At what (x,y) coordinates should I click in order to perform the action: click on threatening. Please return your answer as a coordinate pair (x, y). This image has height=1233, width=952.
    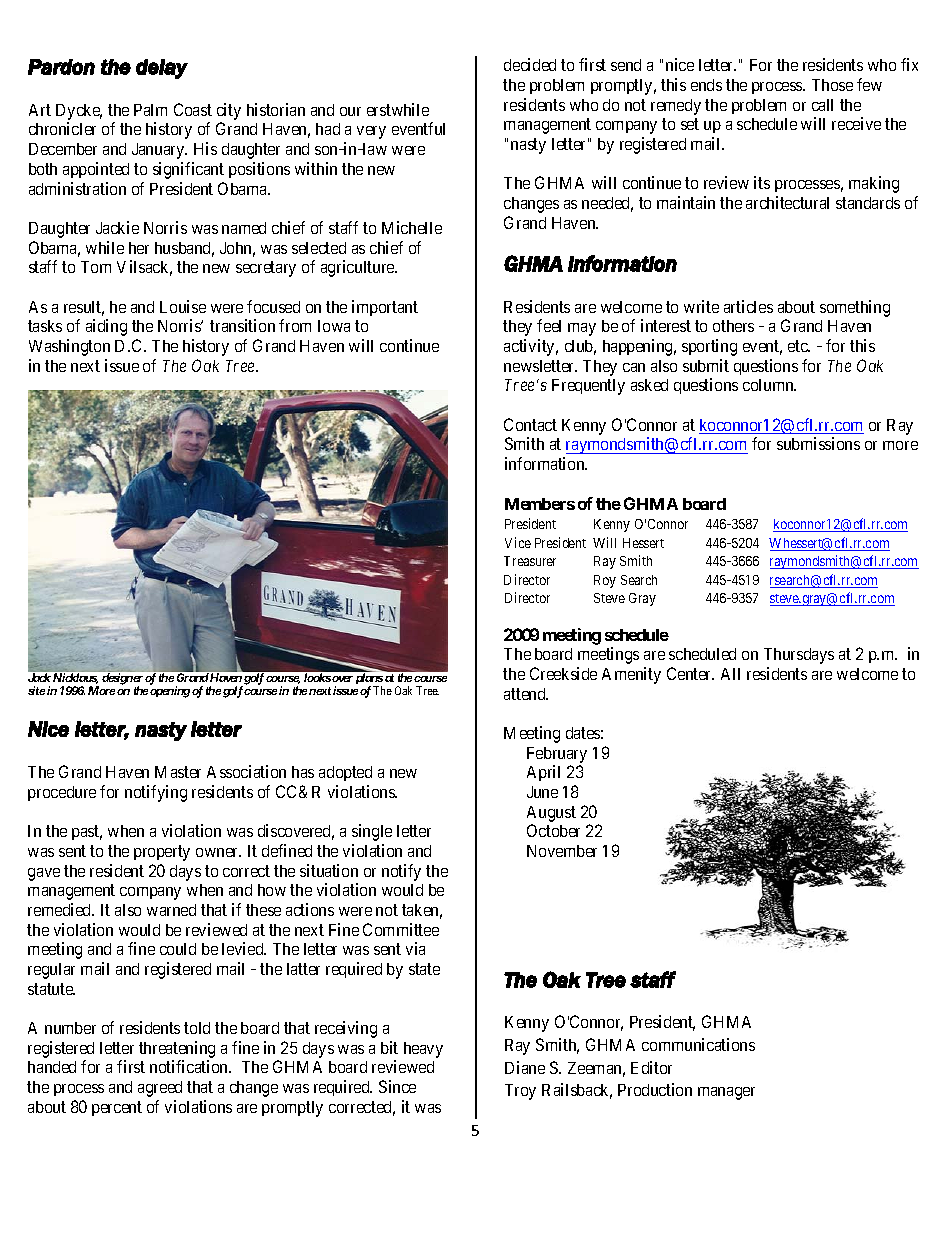
    Looking at the image, I should click on (177, 1049).
